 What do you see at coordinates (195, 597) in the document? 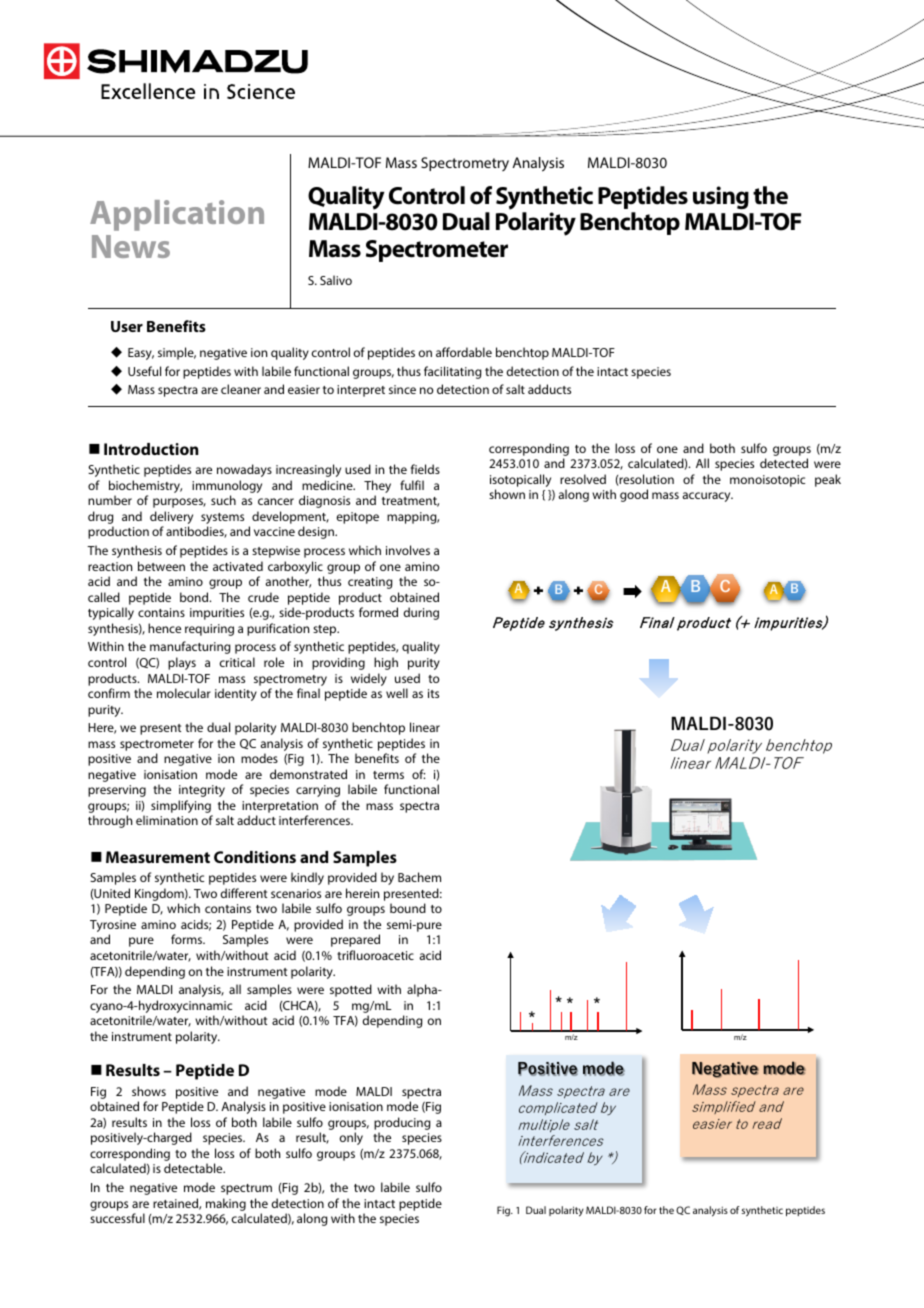
I see `bond` at bounding box center [195, 597].
